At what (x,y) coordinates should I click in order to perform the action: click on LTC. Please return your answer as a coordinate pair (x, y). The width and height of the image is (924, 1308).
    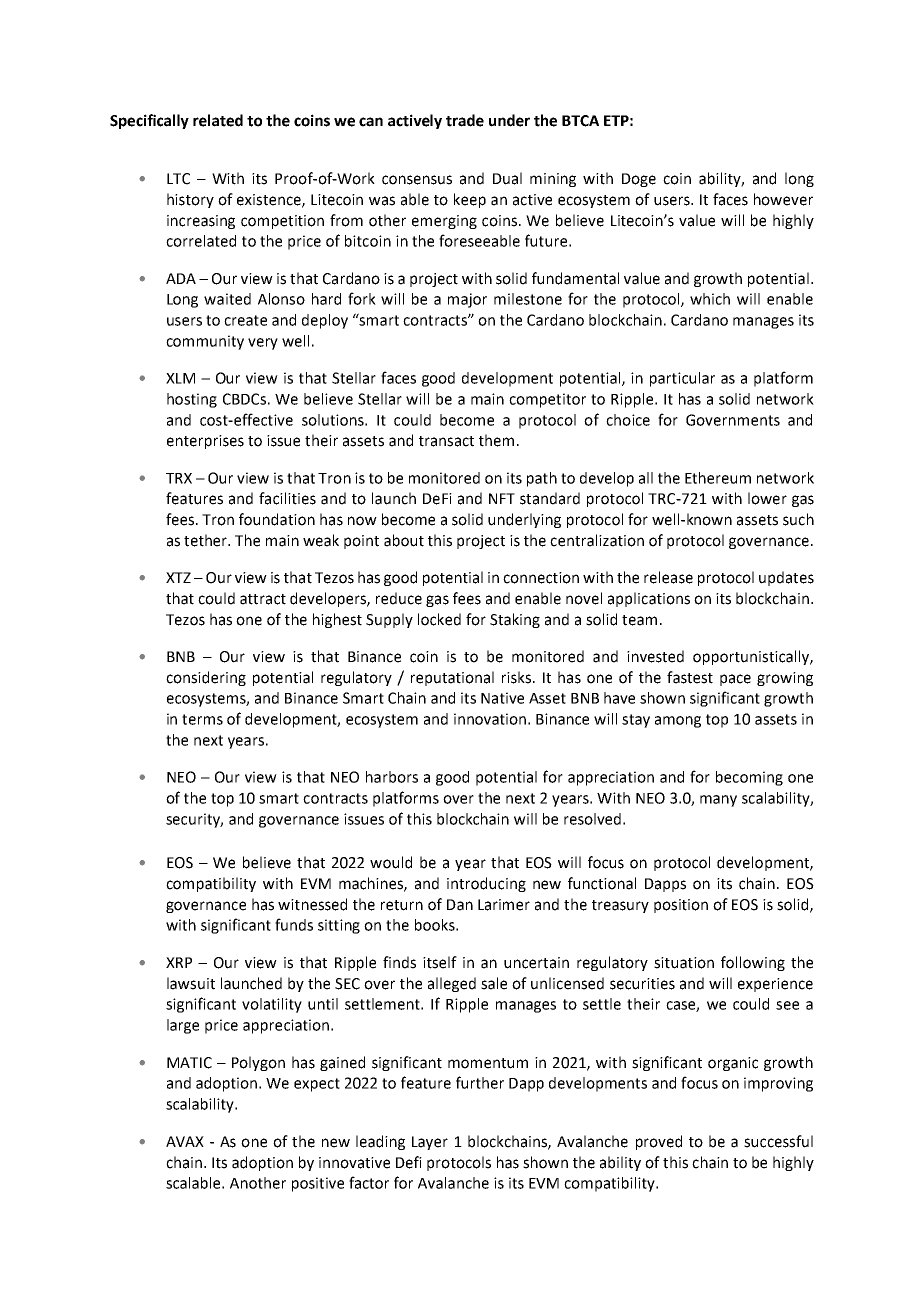
    Looking at the image, I should click on (178, 179).
